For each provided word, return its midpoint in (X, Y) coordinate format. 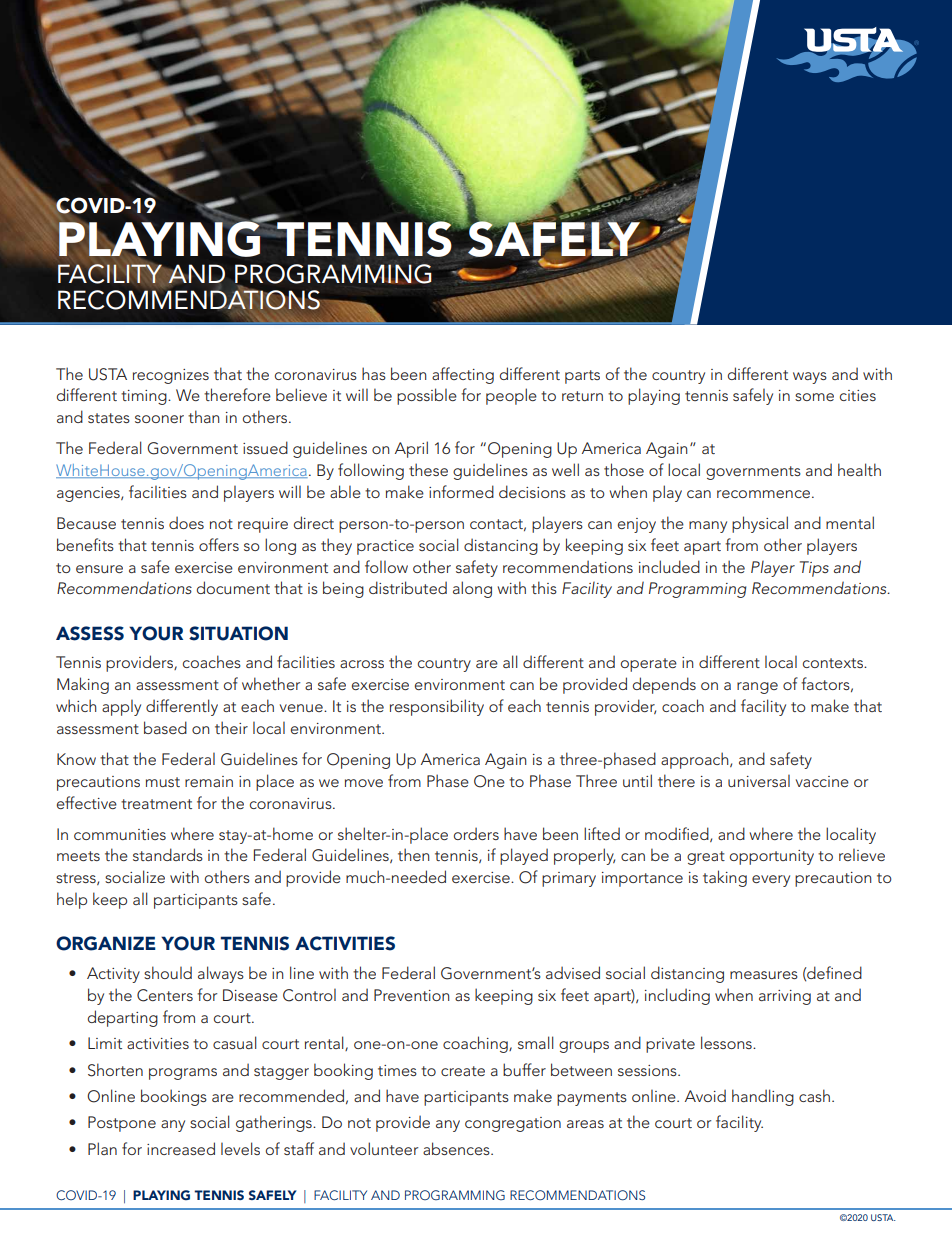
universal (759, 780)
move (364, 783)
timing (145, 397)
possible (427, 396)
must (163, 782)
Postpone (122, 1124)
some (814, 397)
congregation (513, 1124)
